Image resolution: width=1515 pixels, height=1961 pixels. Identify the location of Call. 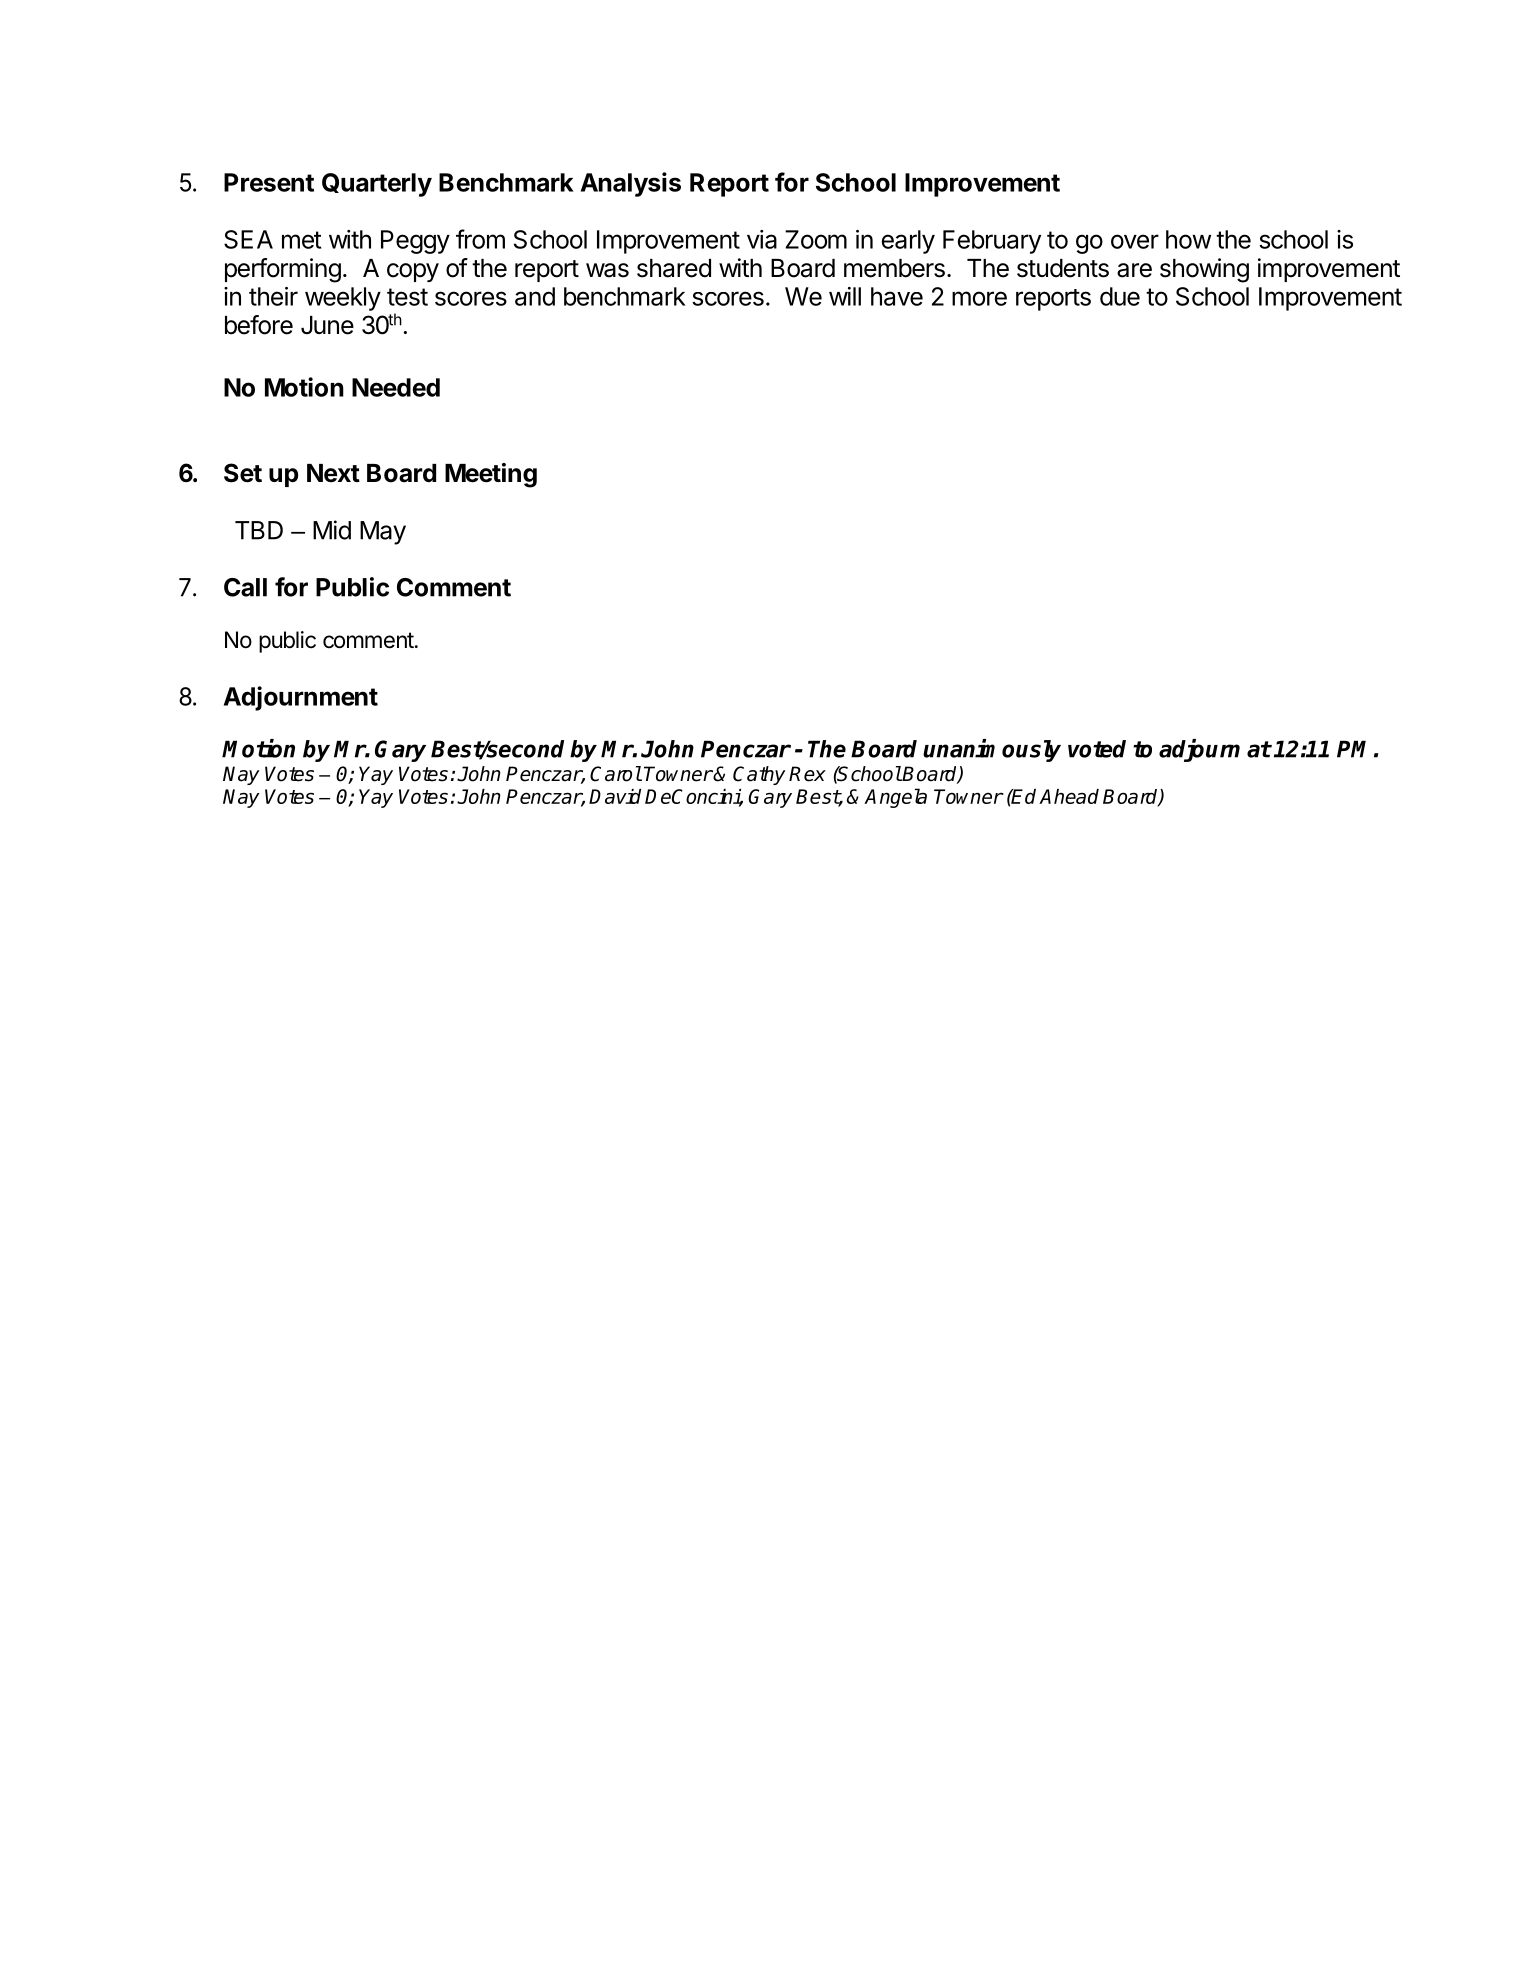
(245, 587).
